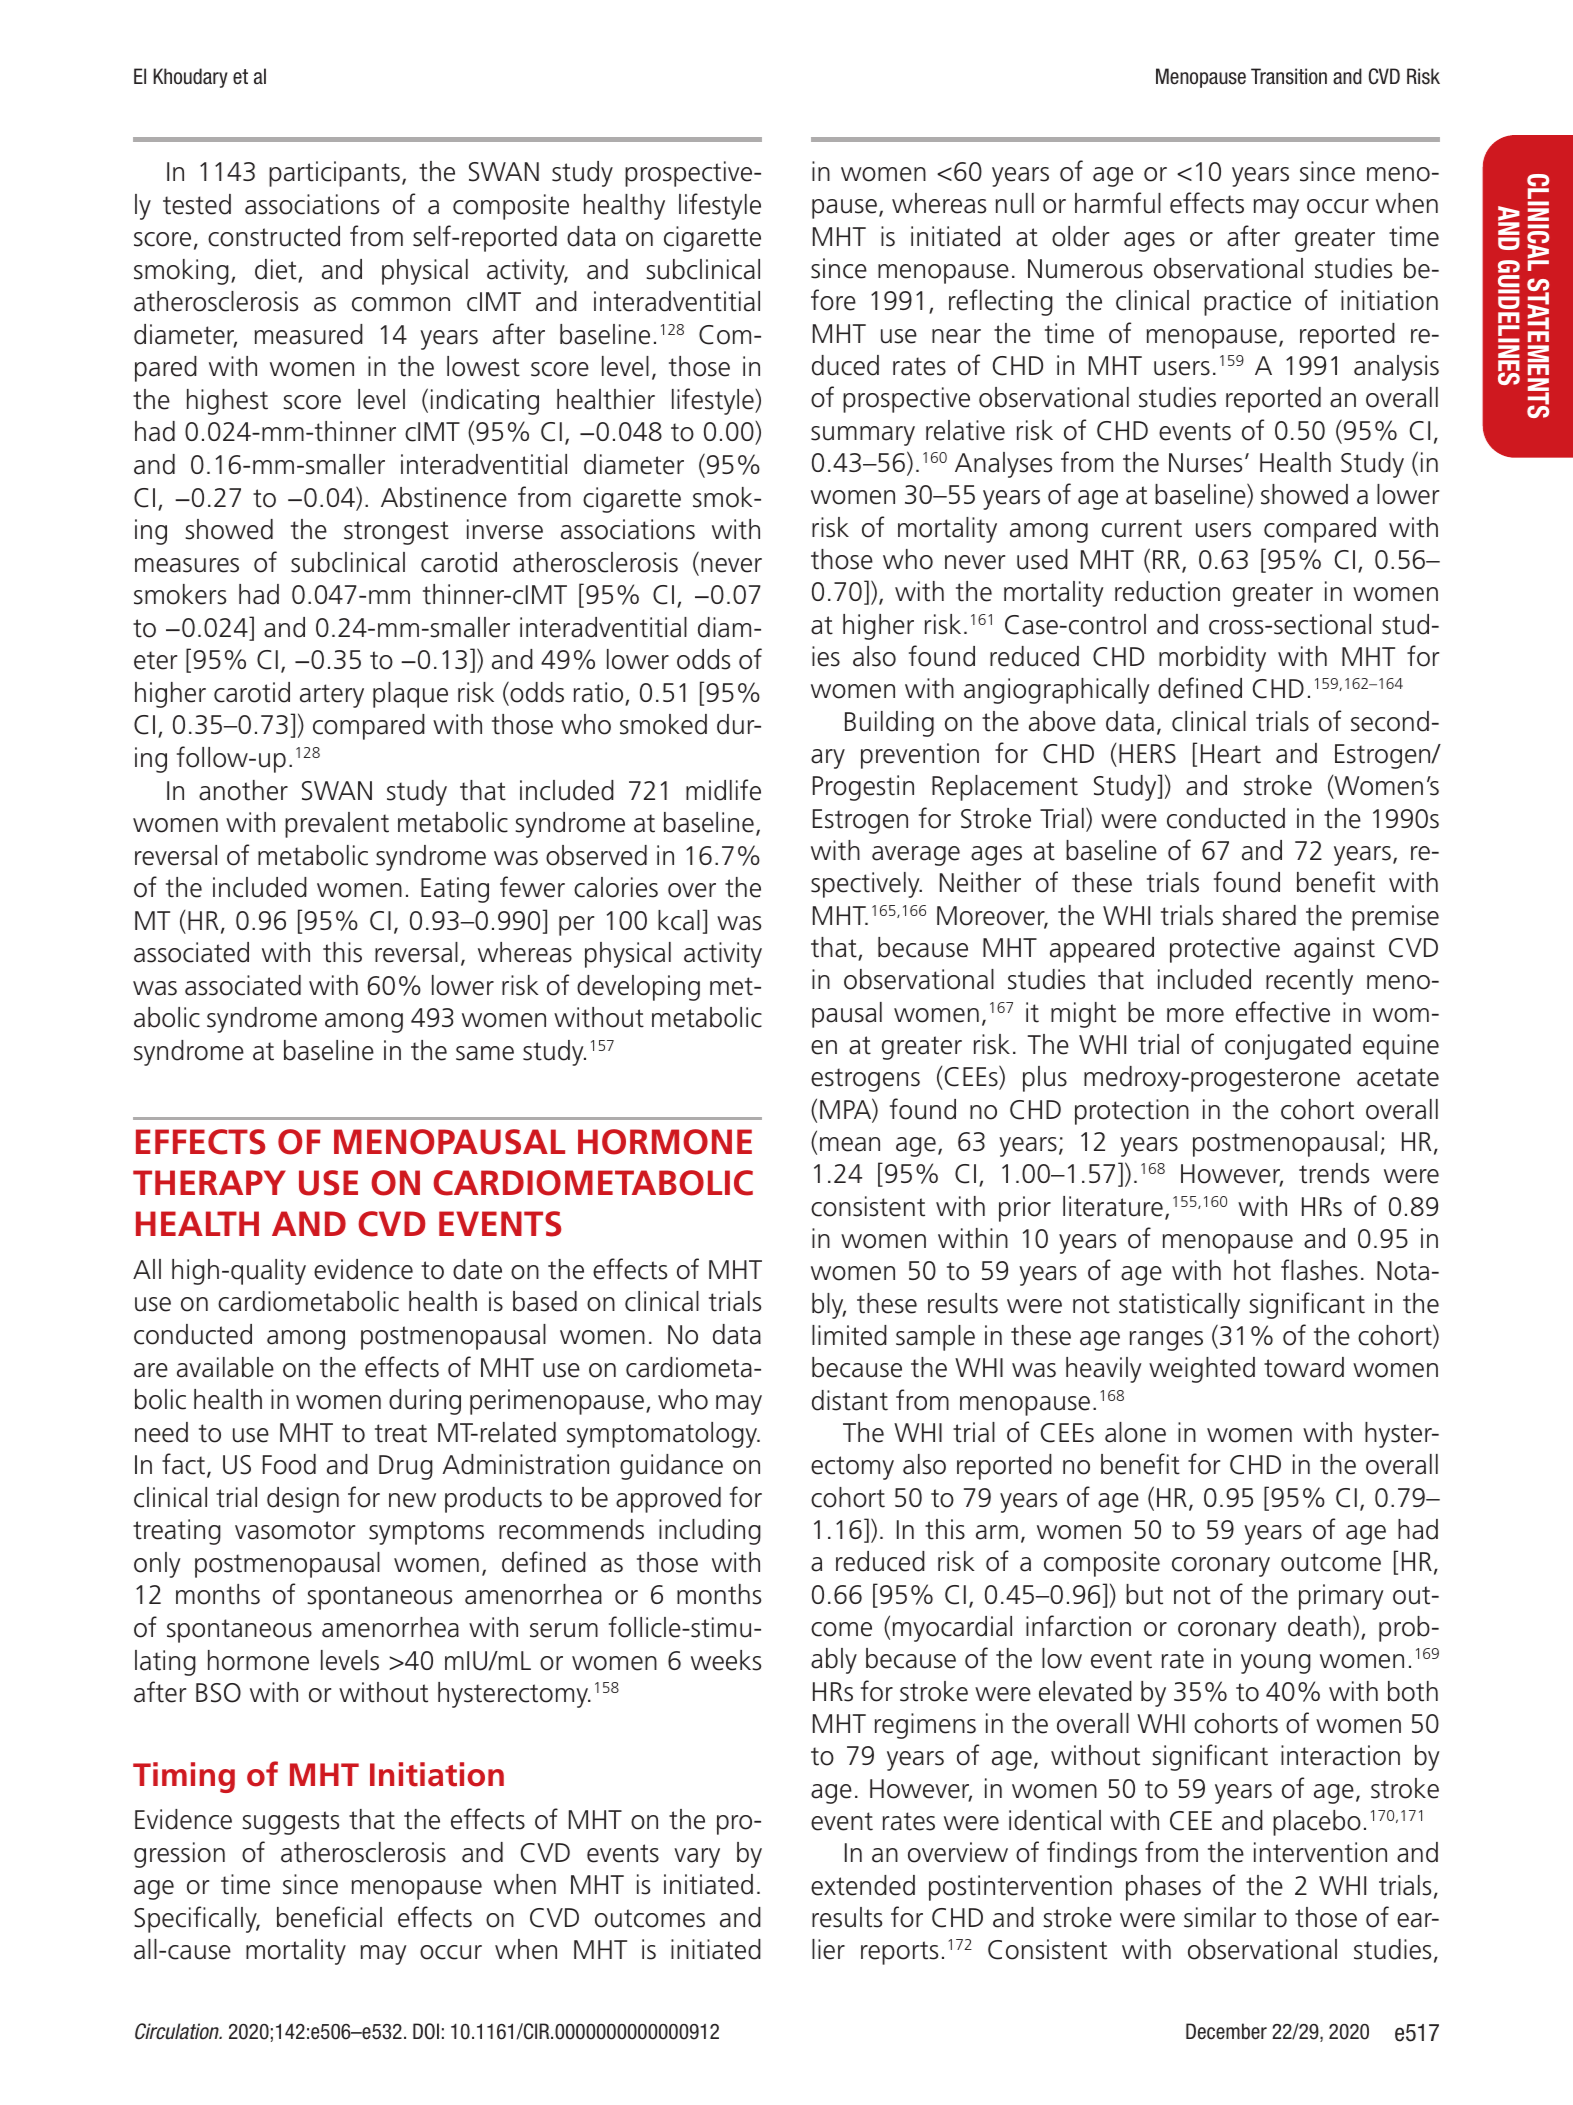  I want to click on same, so click(485, 1053).
